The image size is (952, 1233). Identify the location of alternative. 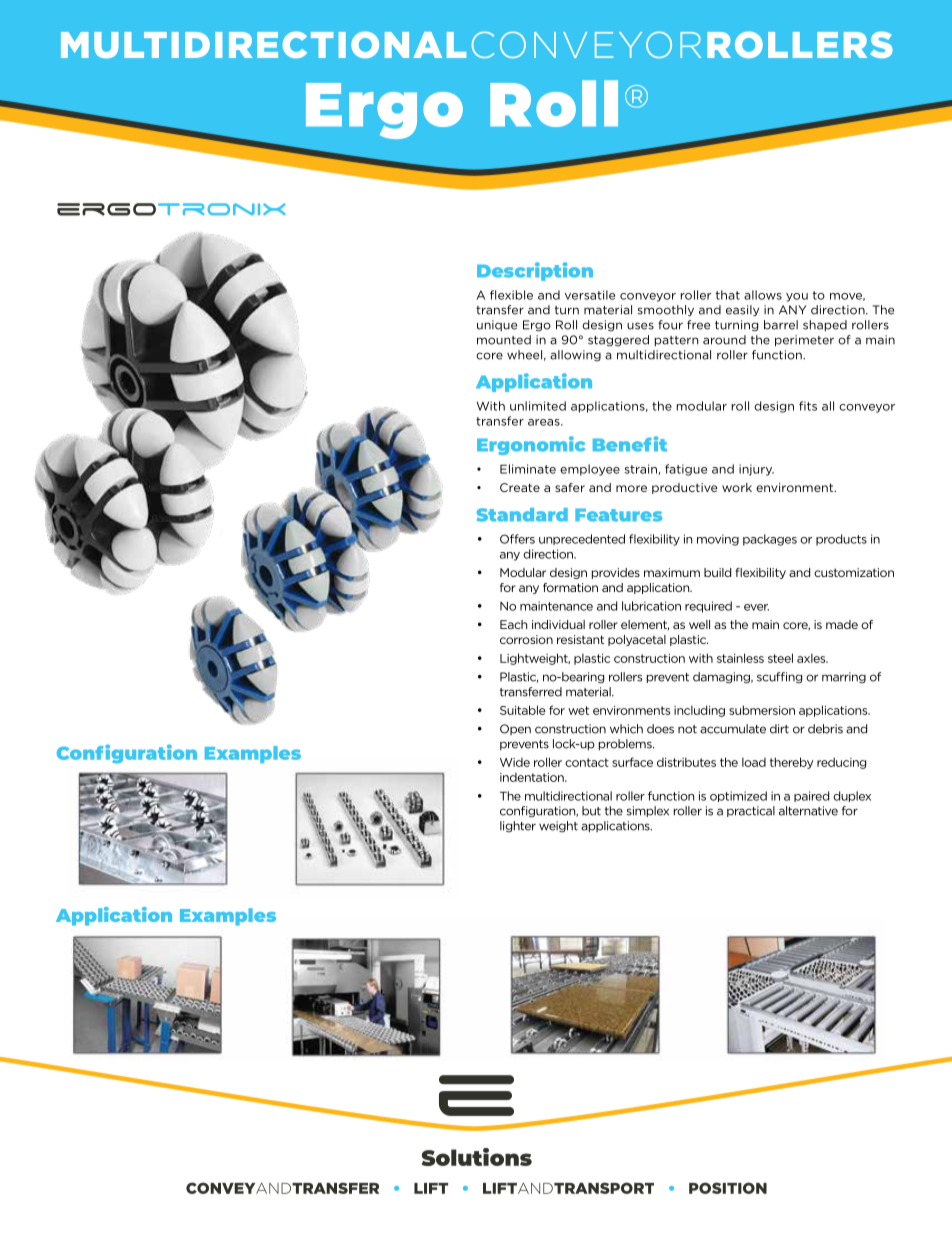
(808, 811).
